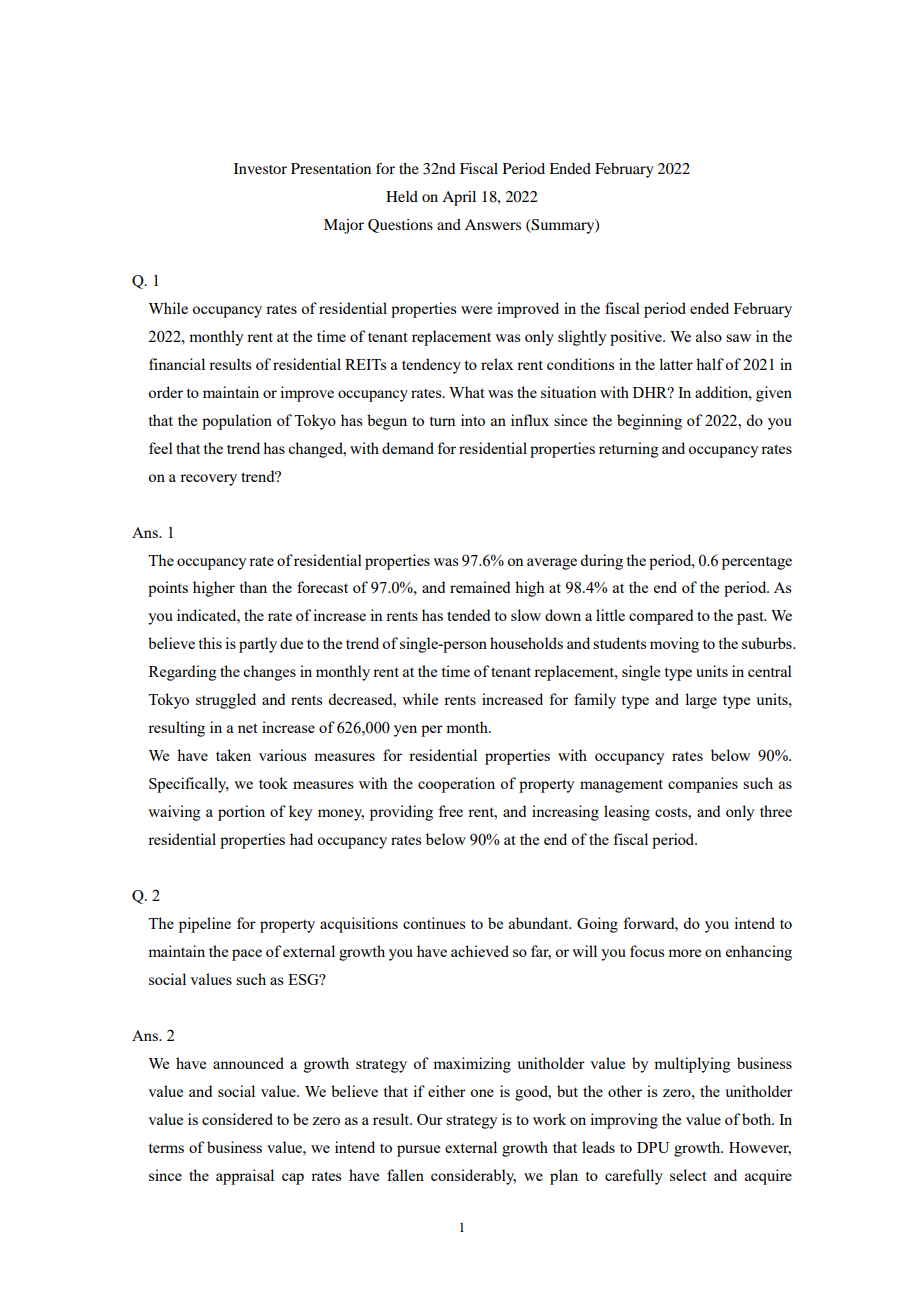  Describe the element at coordinates (473, 420) in the screenshot. I see `into` at that location.
